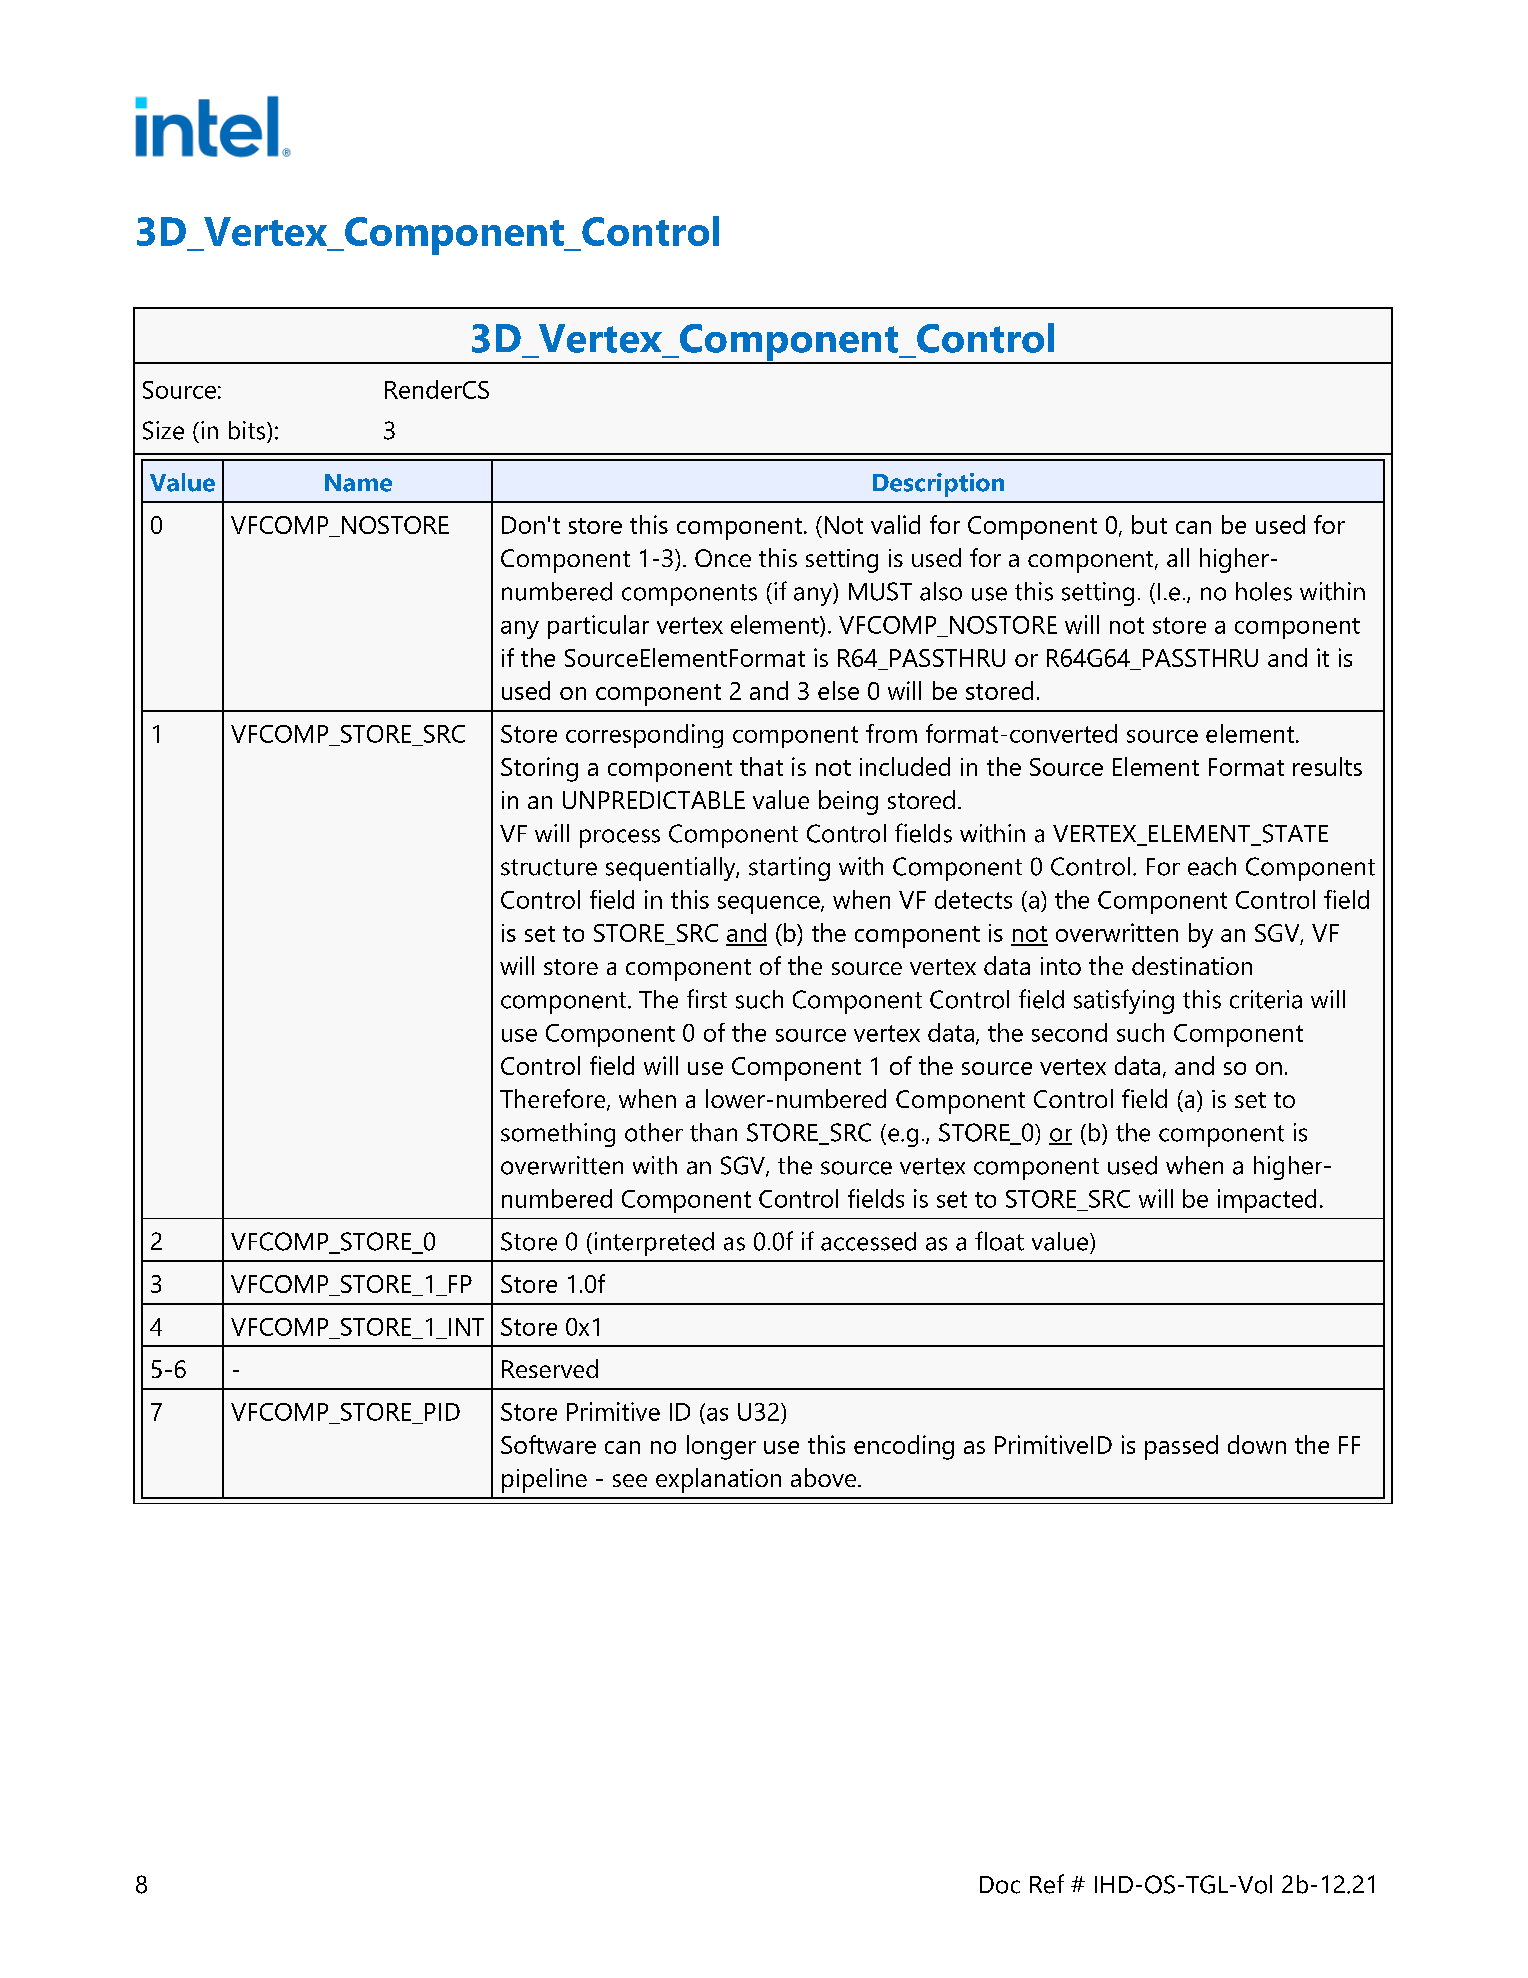  What do you see at coordinates (723, 558) in the document?
I see `Once` at bounding box center [723, 558].
